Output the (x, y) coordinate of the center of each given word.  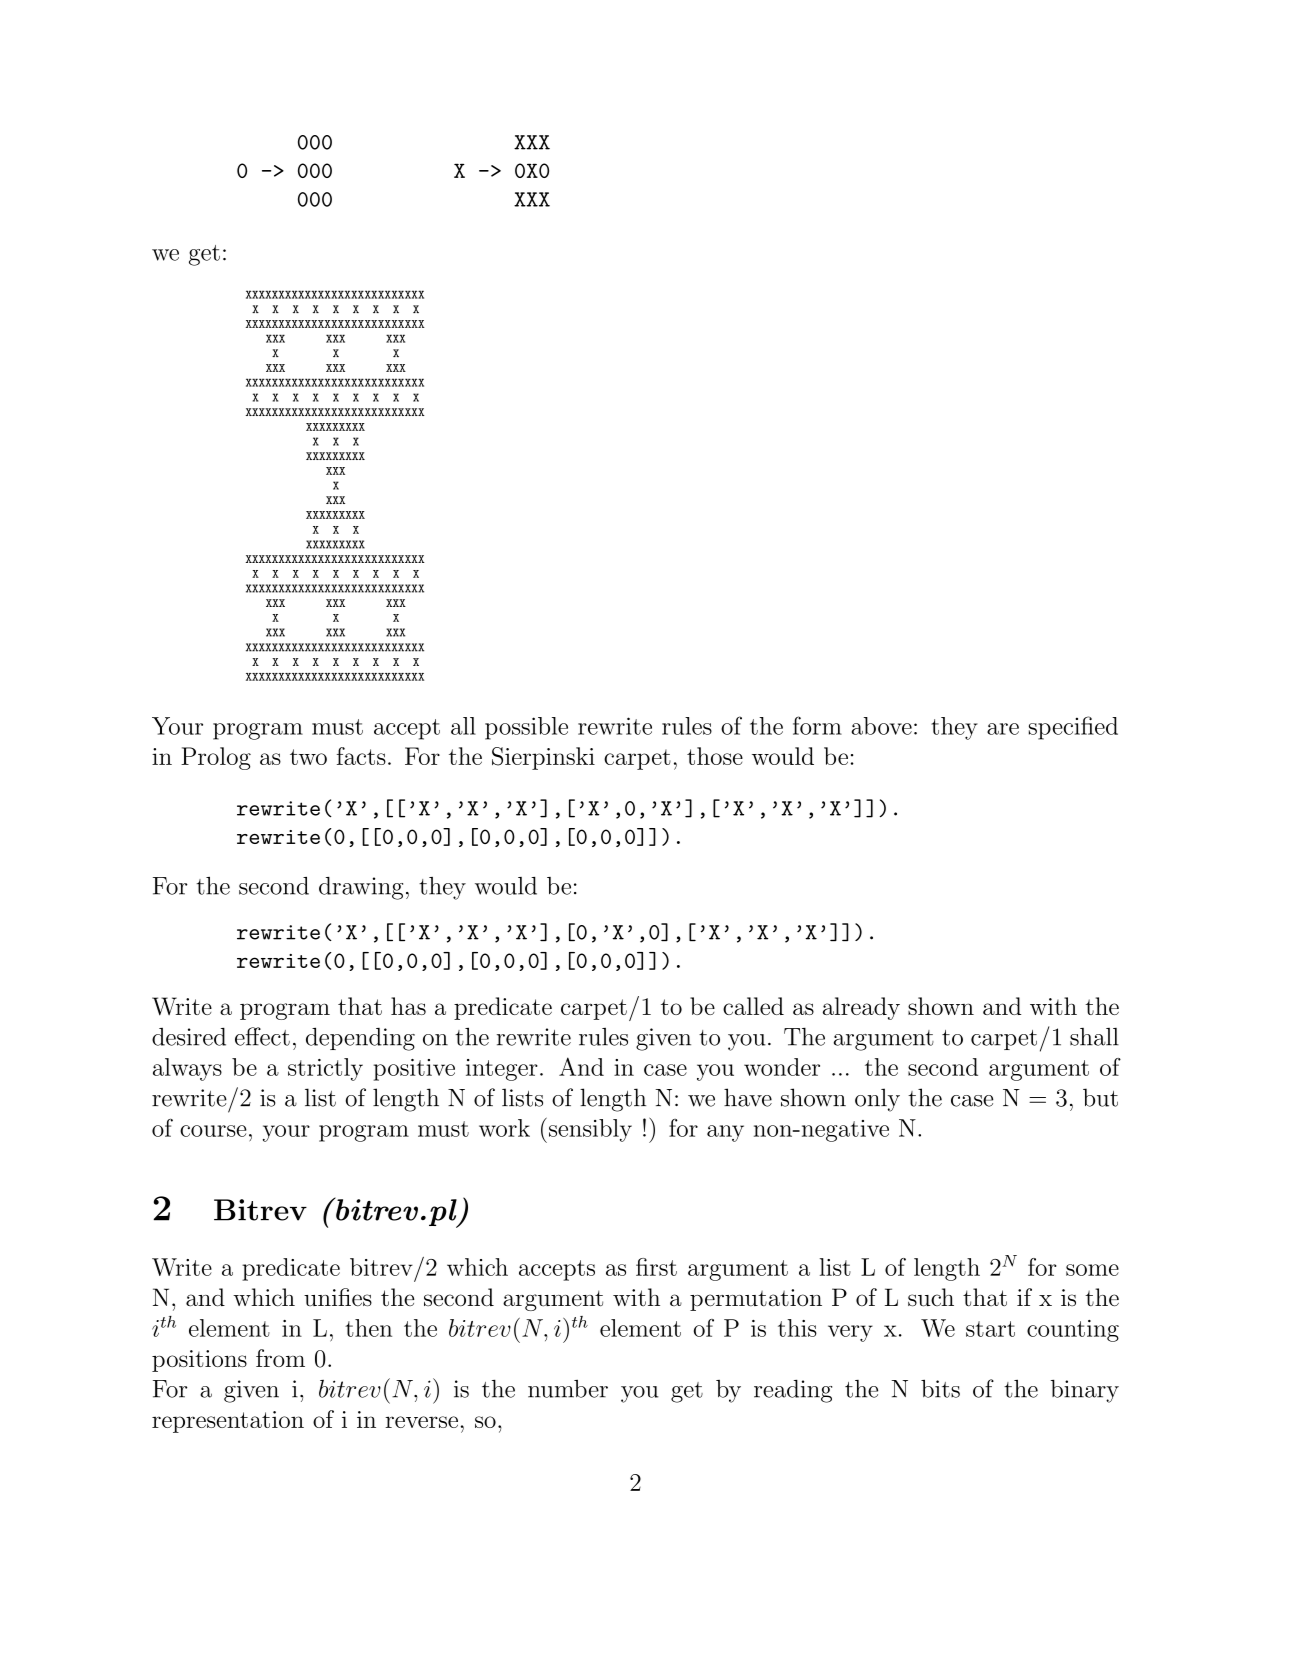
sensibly (590, 1130)
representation (228, 1422)
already (861, 1008)
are (1003, 729)
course (213, 1131)
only (877, 1100)
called (753, 1006)
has (408, 1006)
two (308, 757)
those (715, 756)
